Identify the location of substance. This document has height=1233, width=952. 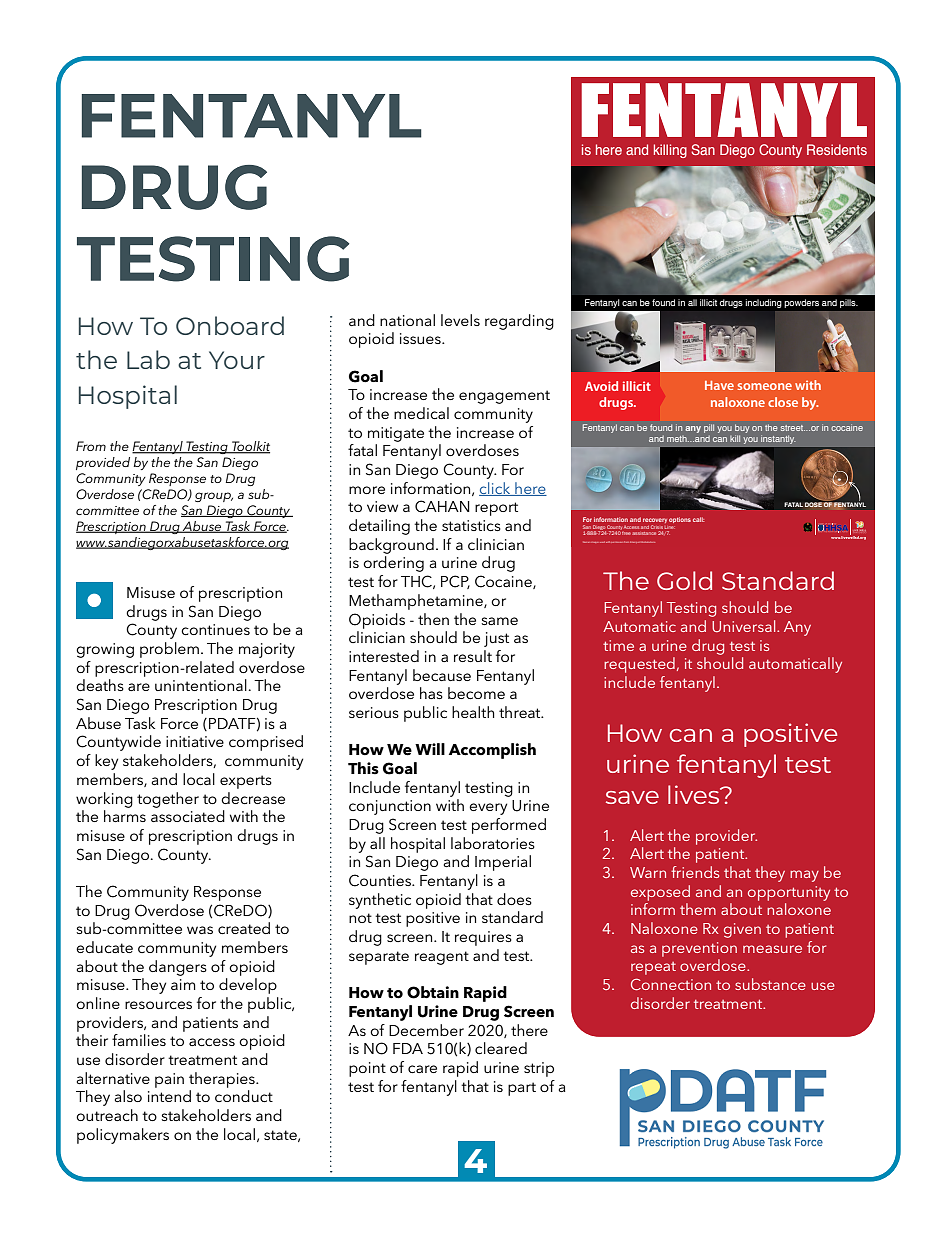
(770, 984).
